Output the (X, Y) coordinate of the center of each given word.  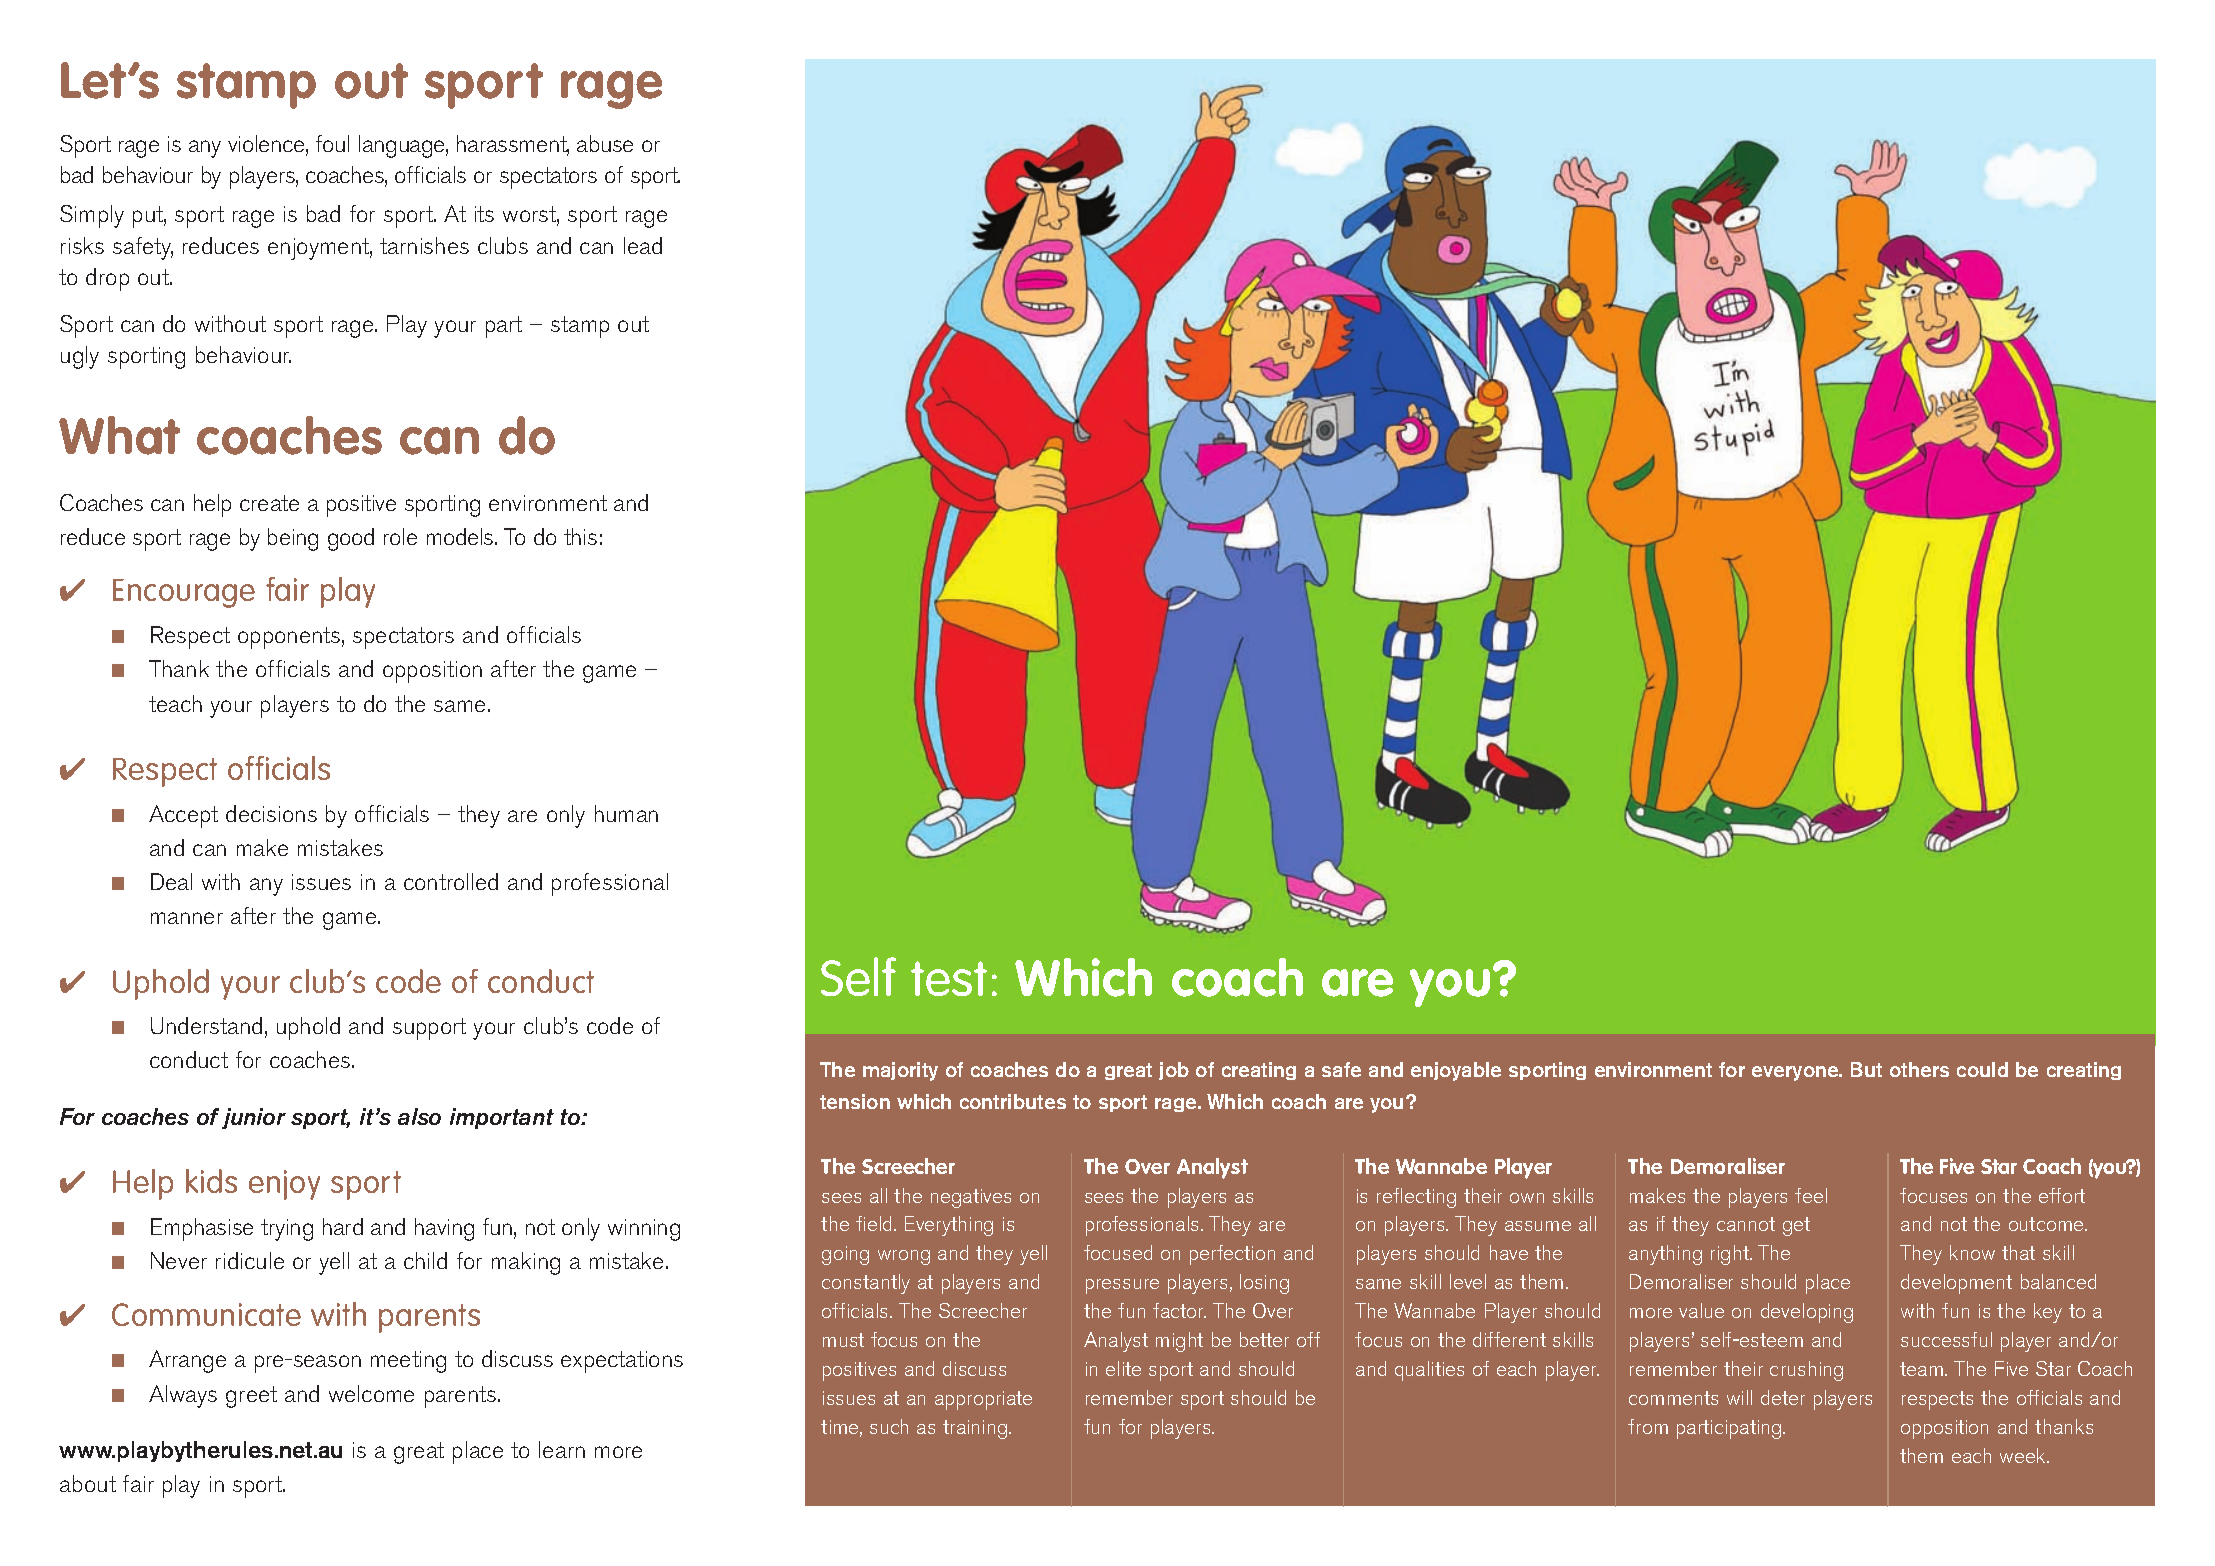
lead (643, 245)
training (976, 1429)
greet (251, 1397)
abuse (605, 143)
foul (332, 143)
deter (1783, 1397)
